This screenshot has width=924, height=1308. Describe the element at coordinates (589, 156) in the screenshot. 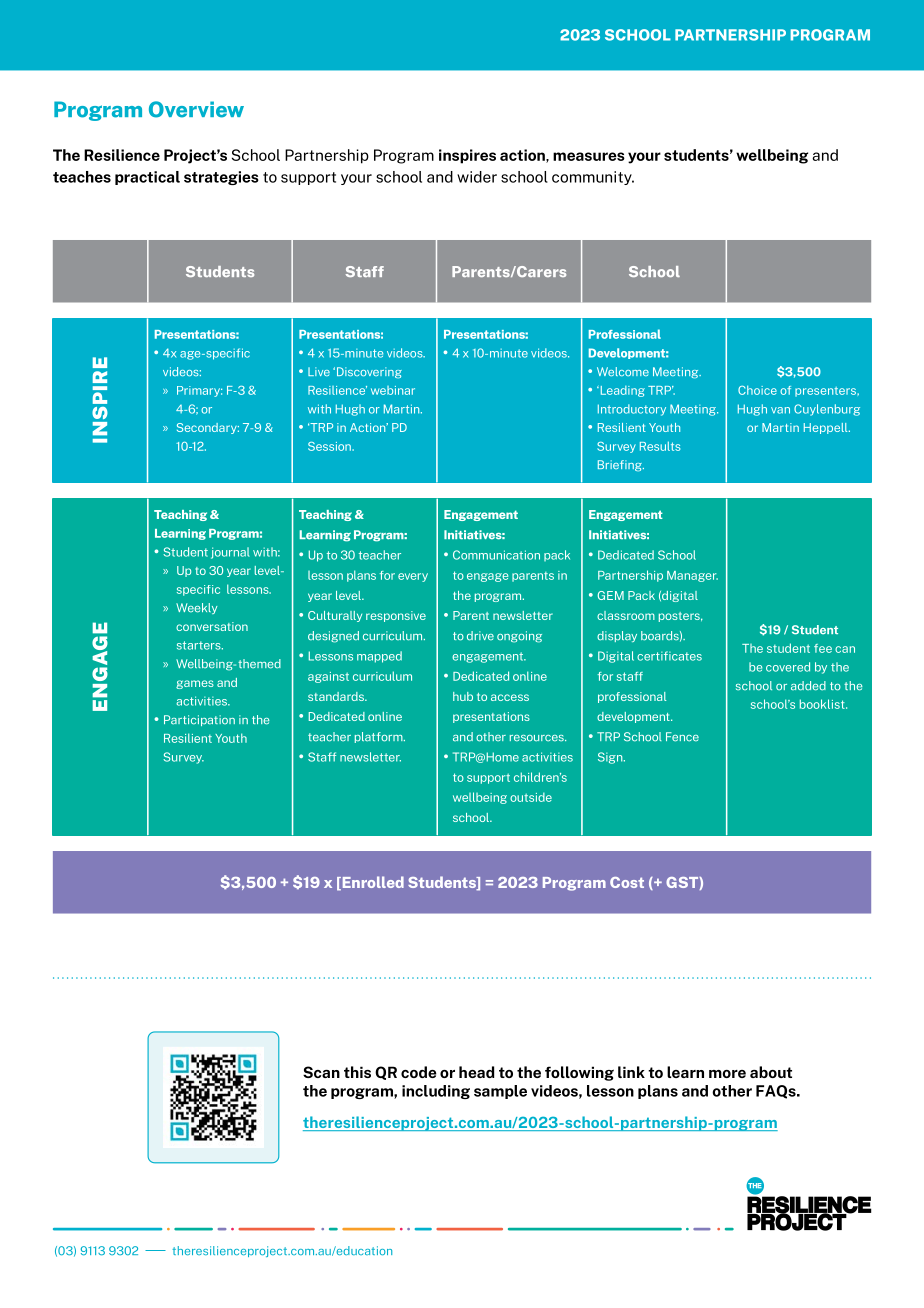

I see `measures` at that location.
